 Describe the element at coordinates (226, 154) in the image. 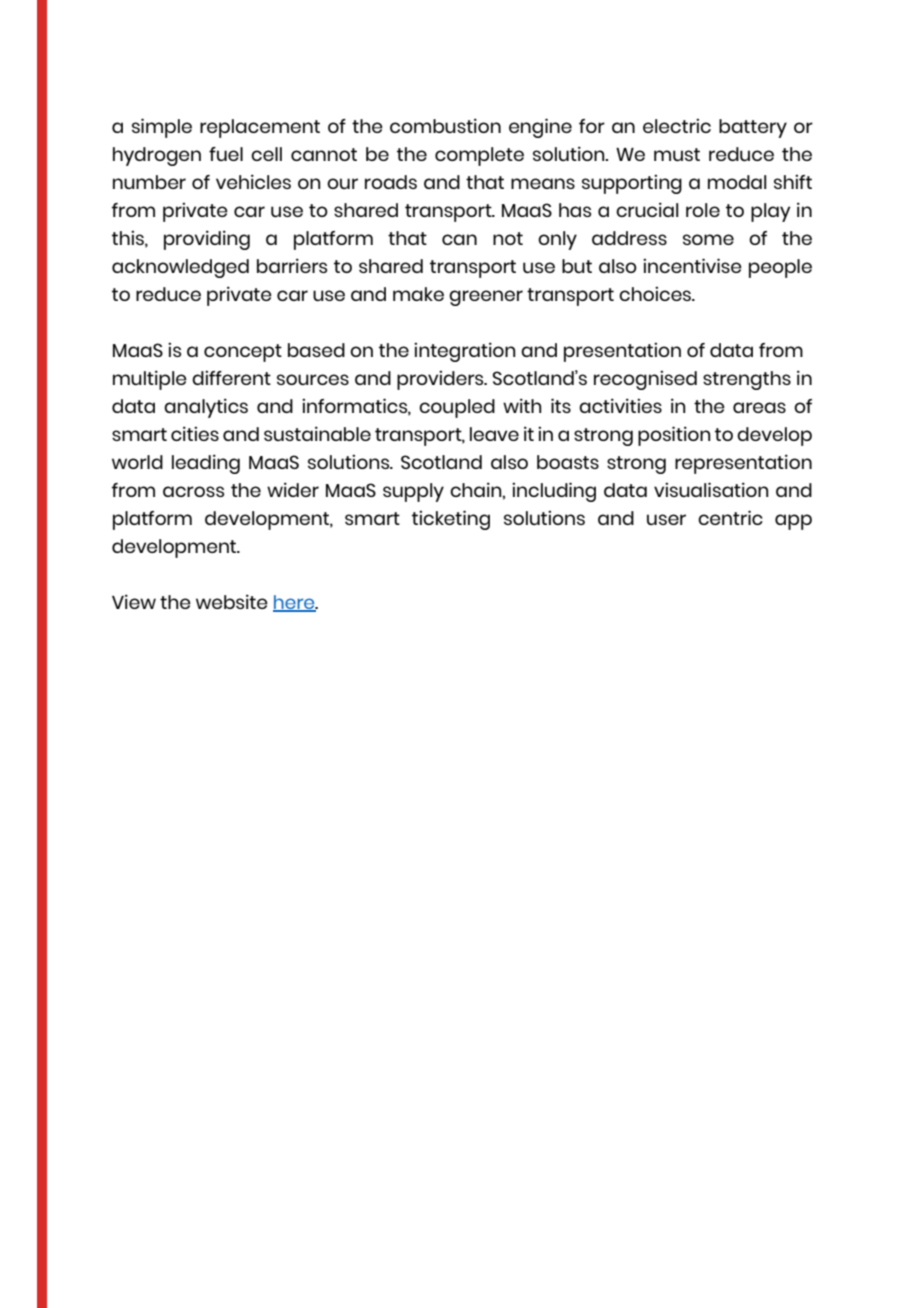

I see `fuel` at that location.
